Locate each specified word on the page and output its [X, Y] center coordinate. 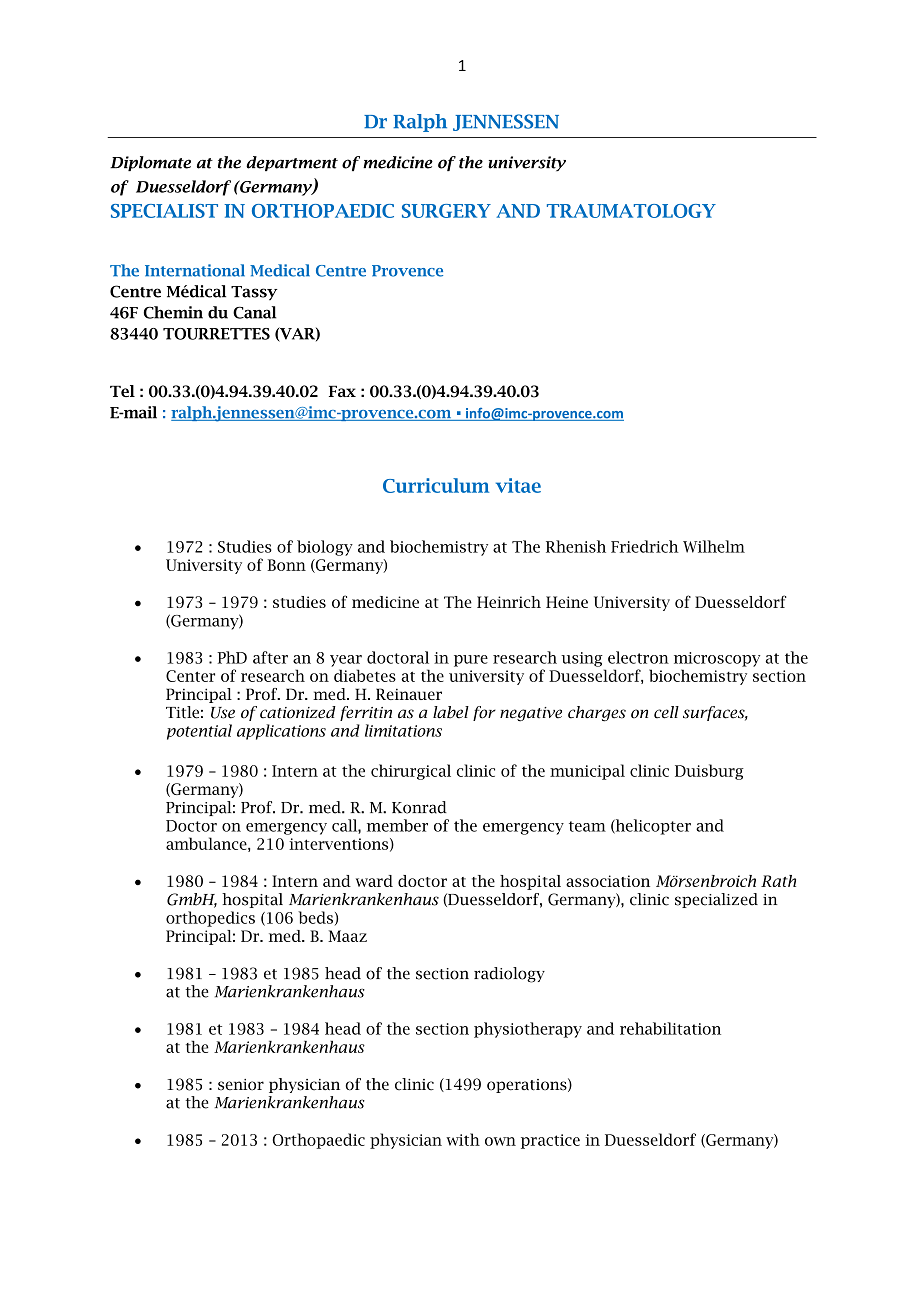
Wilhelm [714, 546]
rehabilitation [670, 1028]
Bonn [286, 565]
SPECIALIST [164, 211]
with [463, 1139]
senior [241, 1085]
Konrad [419, 807]
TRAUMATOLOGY [631, 211]
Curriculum [436, 485]
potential [199, 732]
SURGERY [446, 211]
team [587, 826]
